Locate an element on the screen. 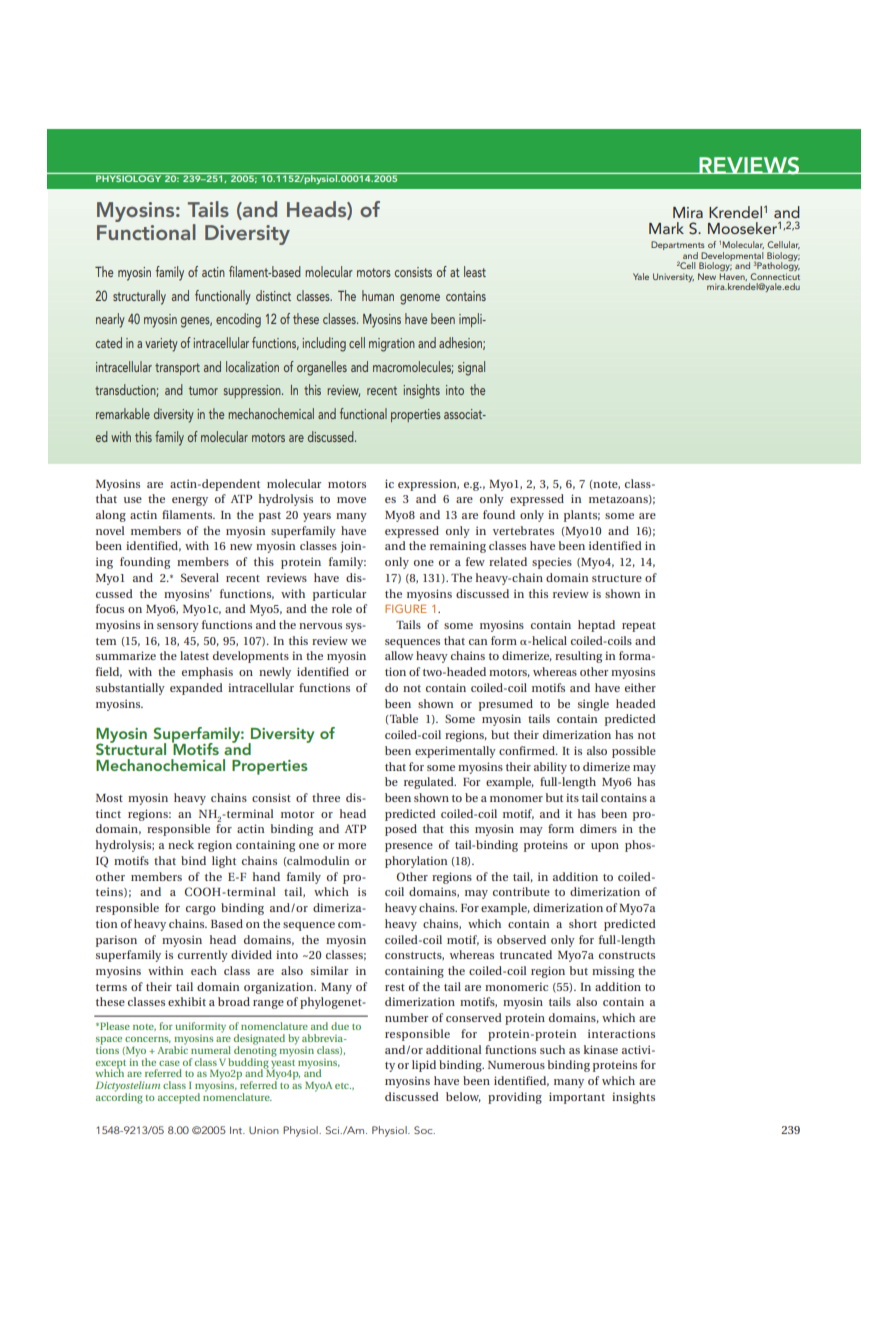  remaining is located at coordinates (458, 547).
